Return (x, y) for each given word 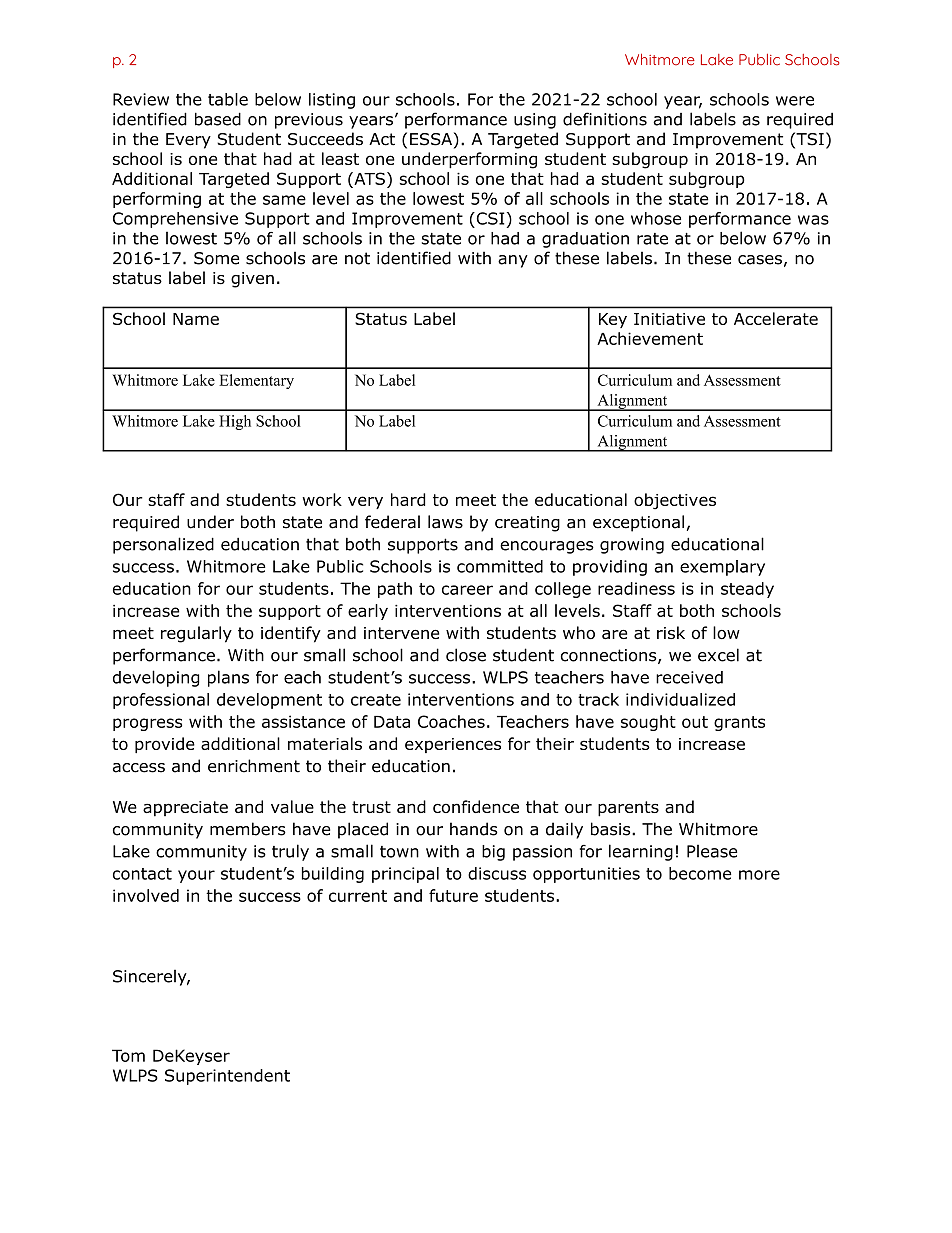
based (218, 119)
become (700, 873)
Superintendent (227, 1077)
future (453, 895)
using (535, 121)
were (795, 101)
